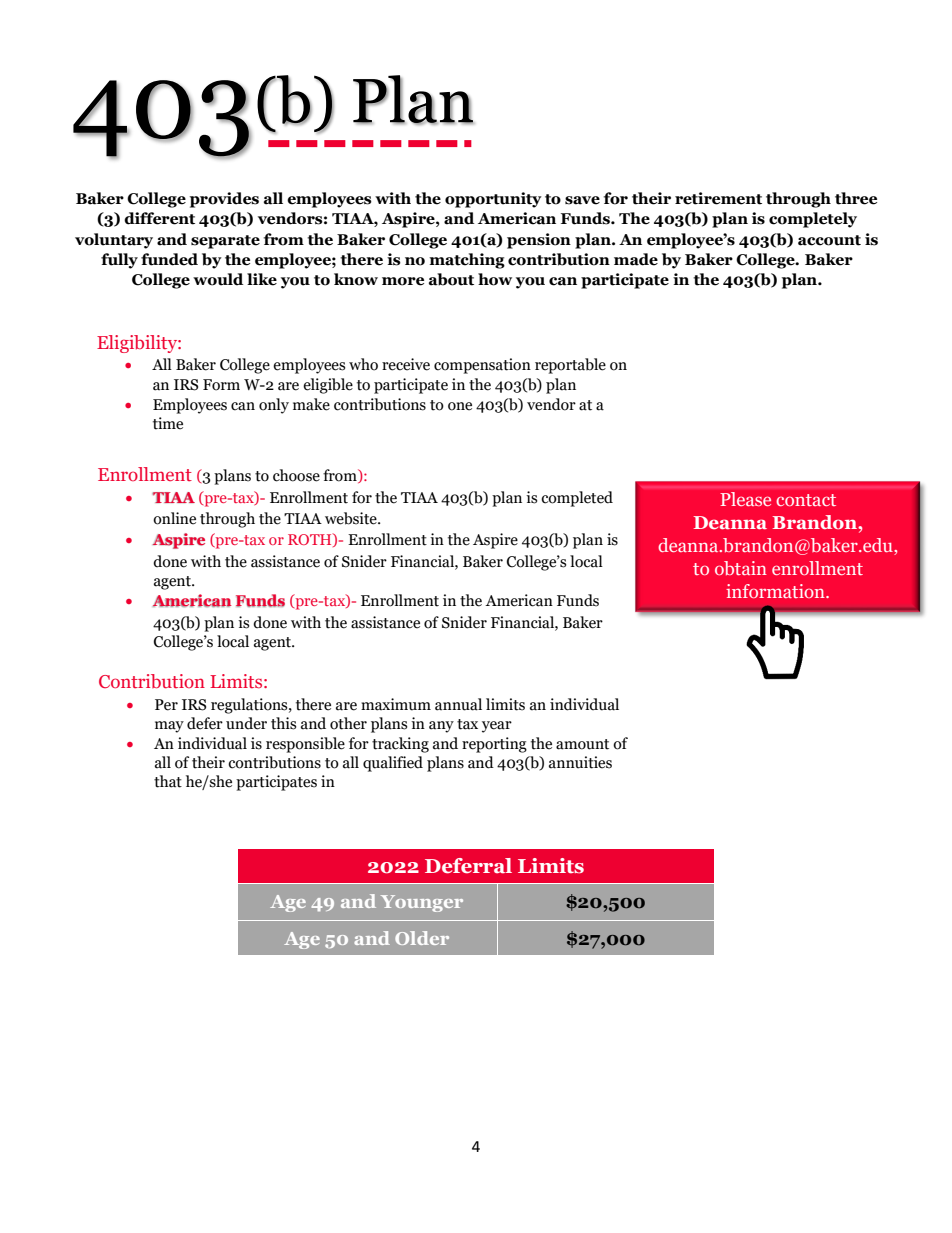 Image resolution: width=952 pixels, height=1233 pixels. I want to click on Older, so click(422, 938).
